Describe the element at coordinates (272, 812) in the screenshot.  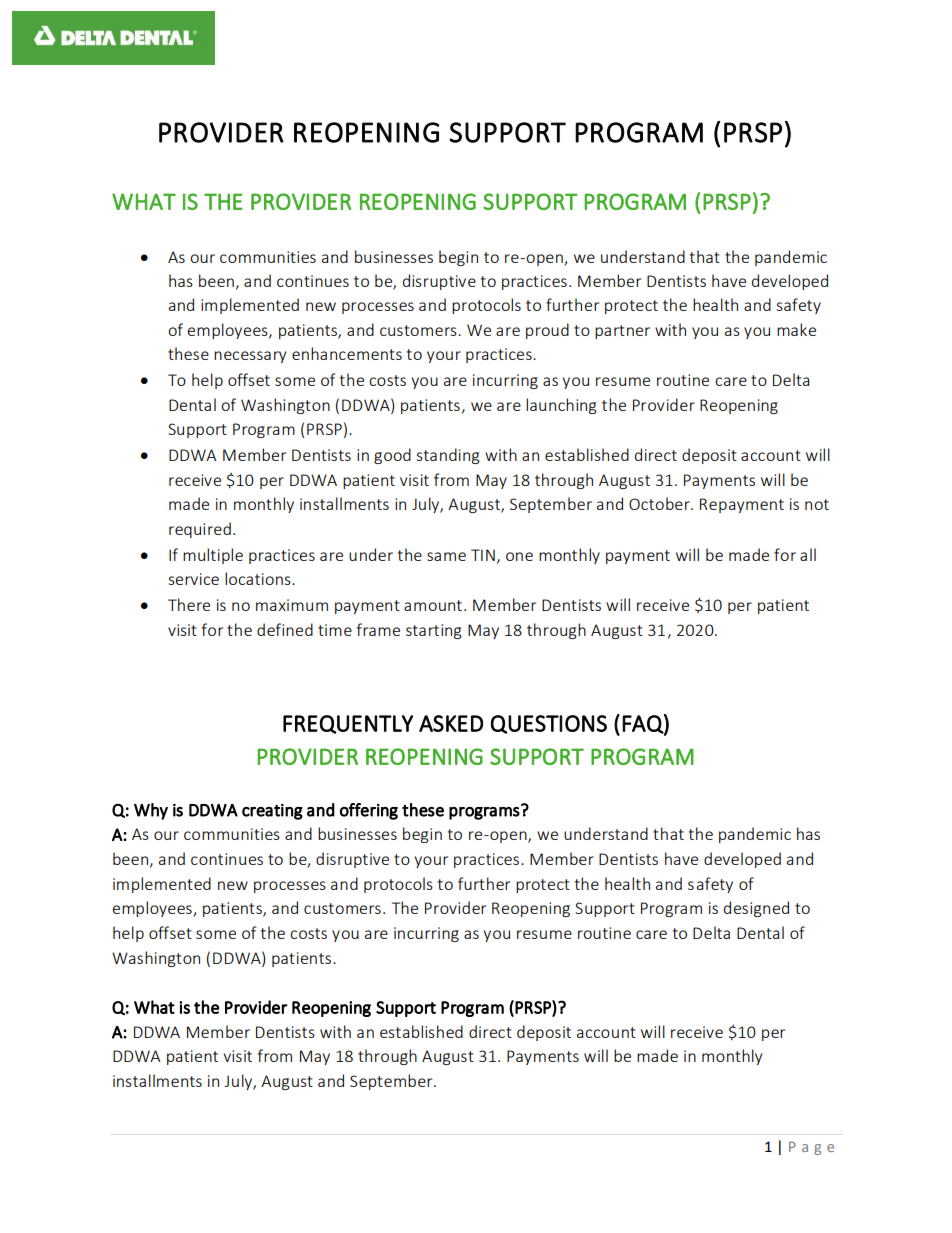
I see `creating` at that location.
